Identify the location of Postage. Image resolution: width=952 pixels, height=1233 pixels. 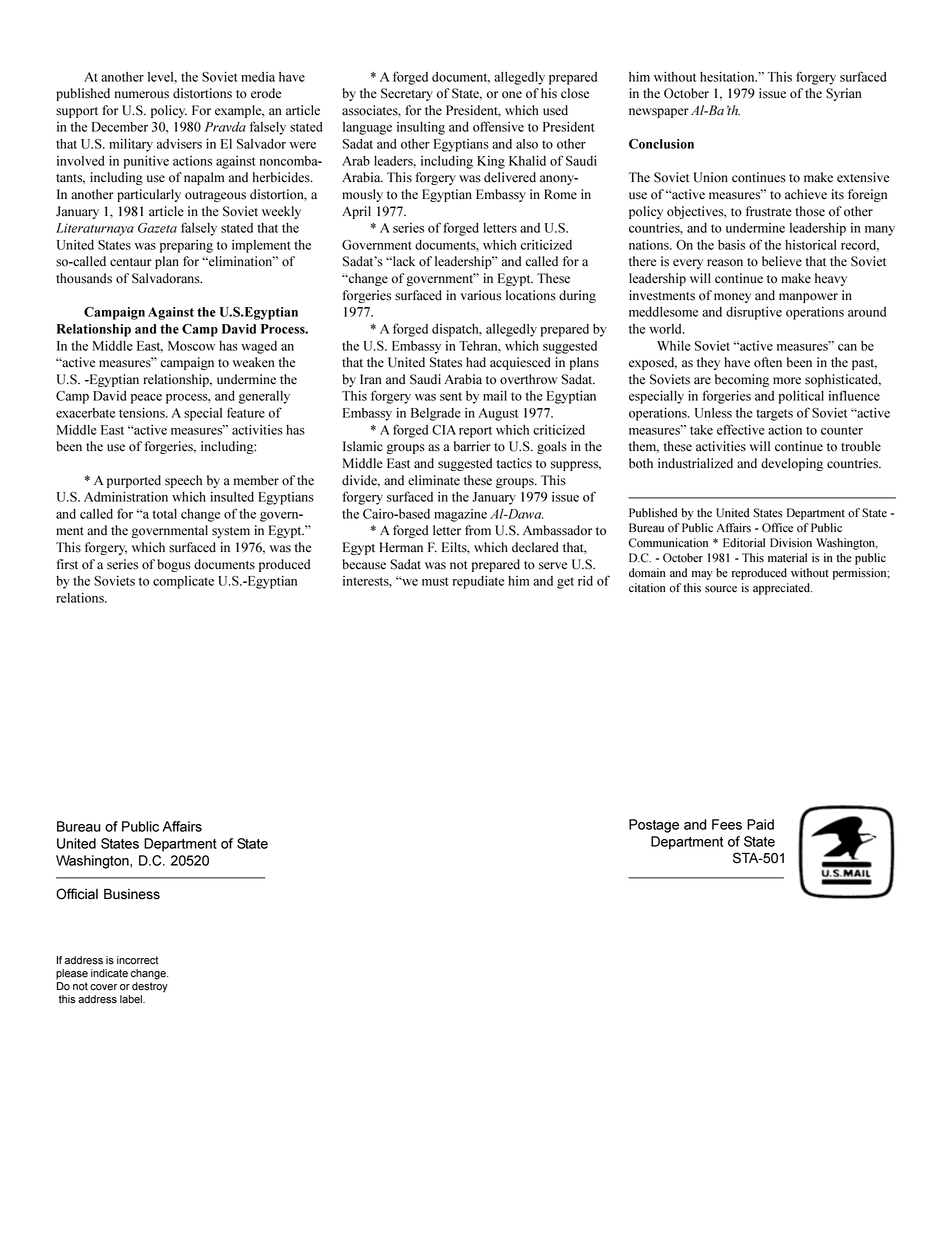
(654, 826).
